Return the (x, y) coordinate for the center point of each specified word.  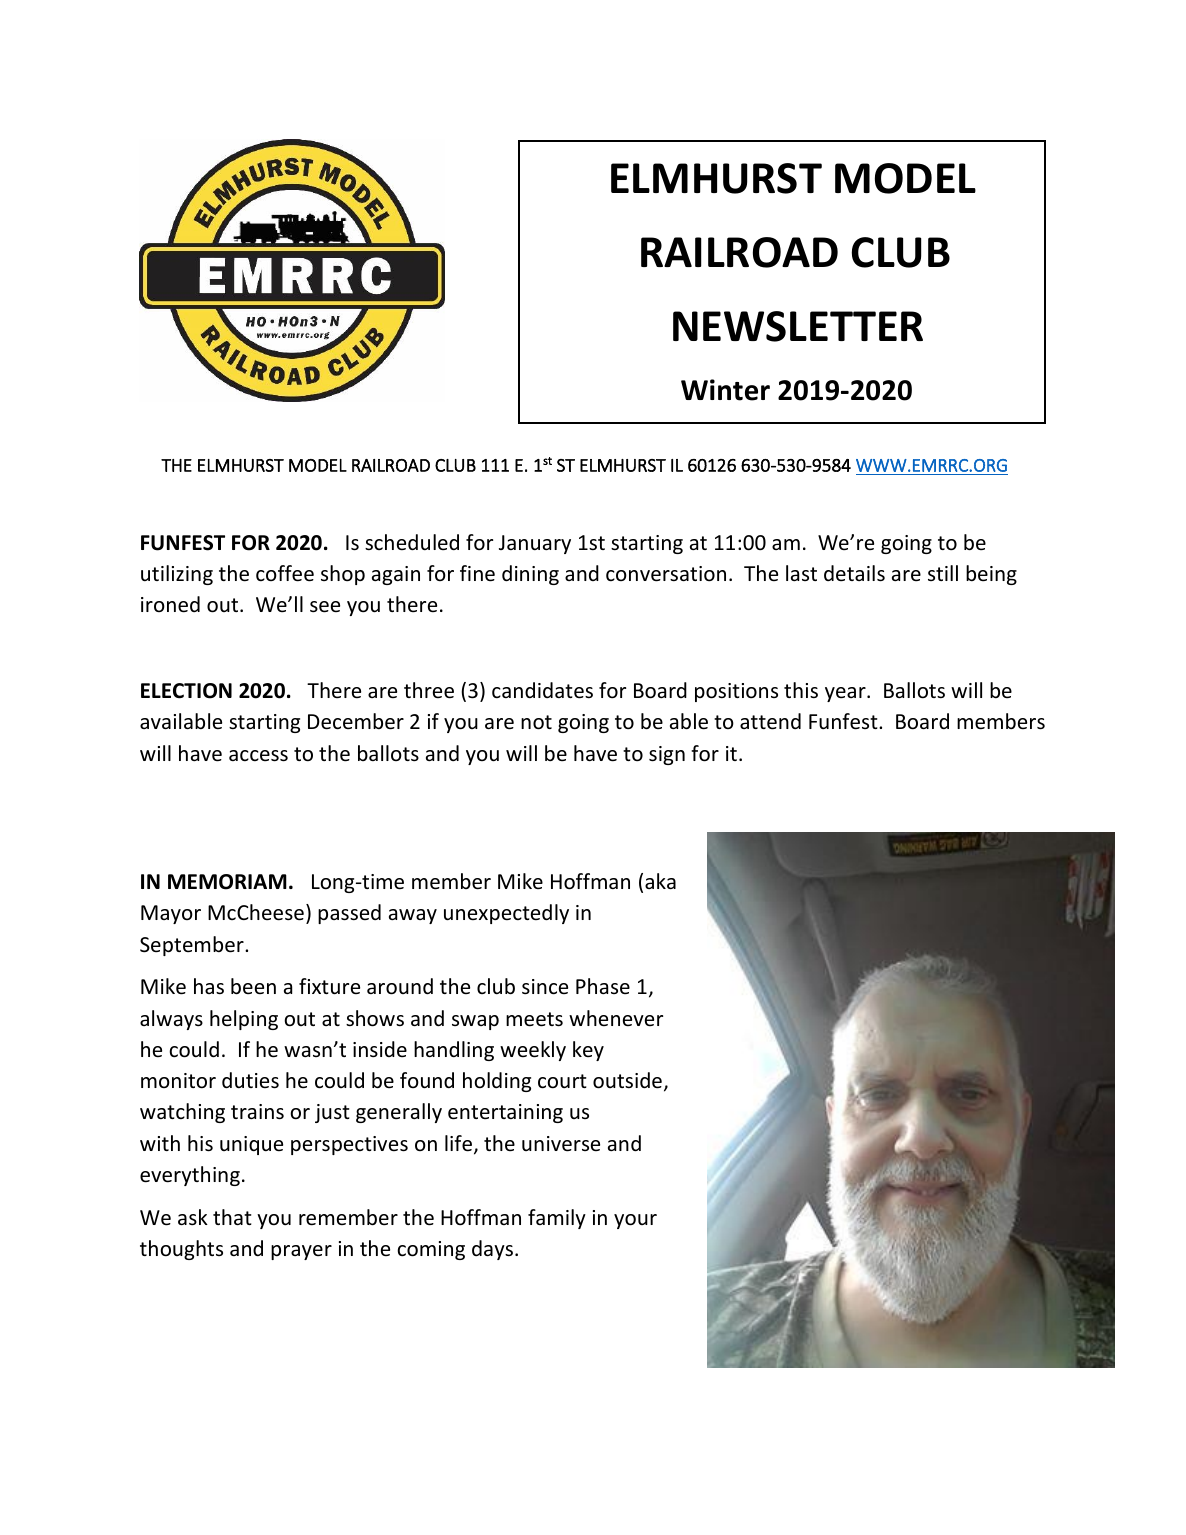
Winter (725, 390)
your (635, 1221)
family (557, 1219)
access (258, 756)
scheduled (412, 542)
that (232, 1217)
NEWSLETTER (798, 326)
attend (770, 721)
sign (667, 755)
